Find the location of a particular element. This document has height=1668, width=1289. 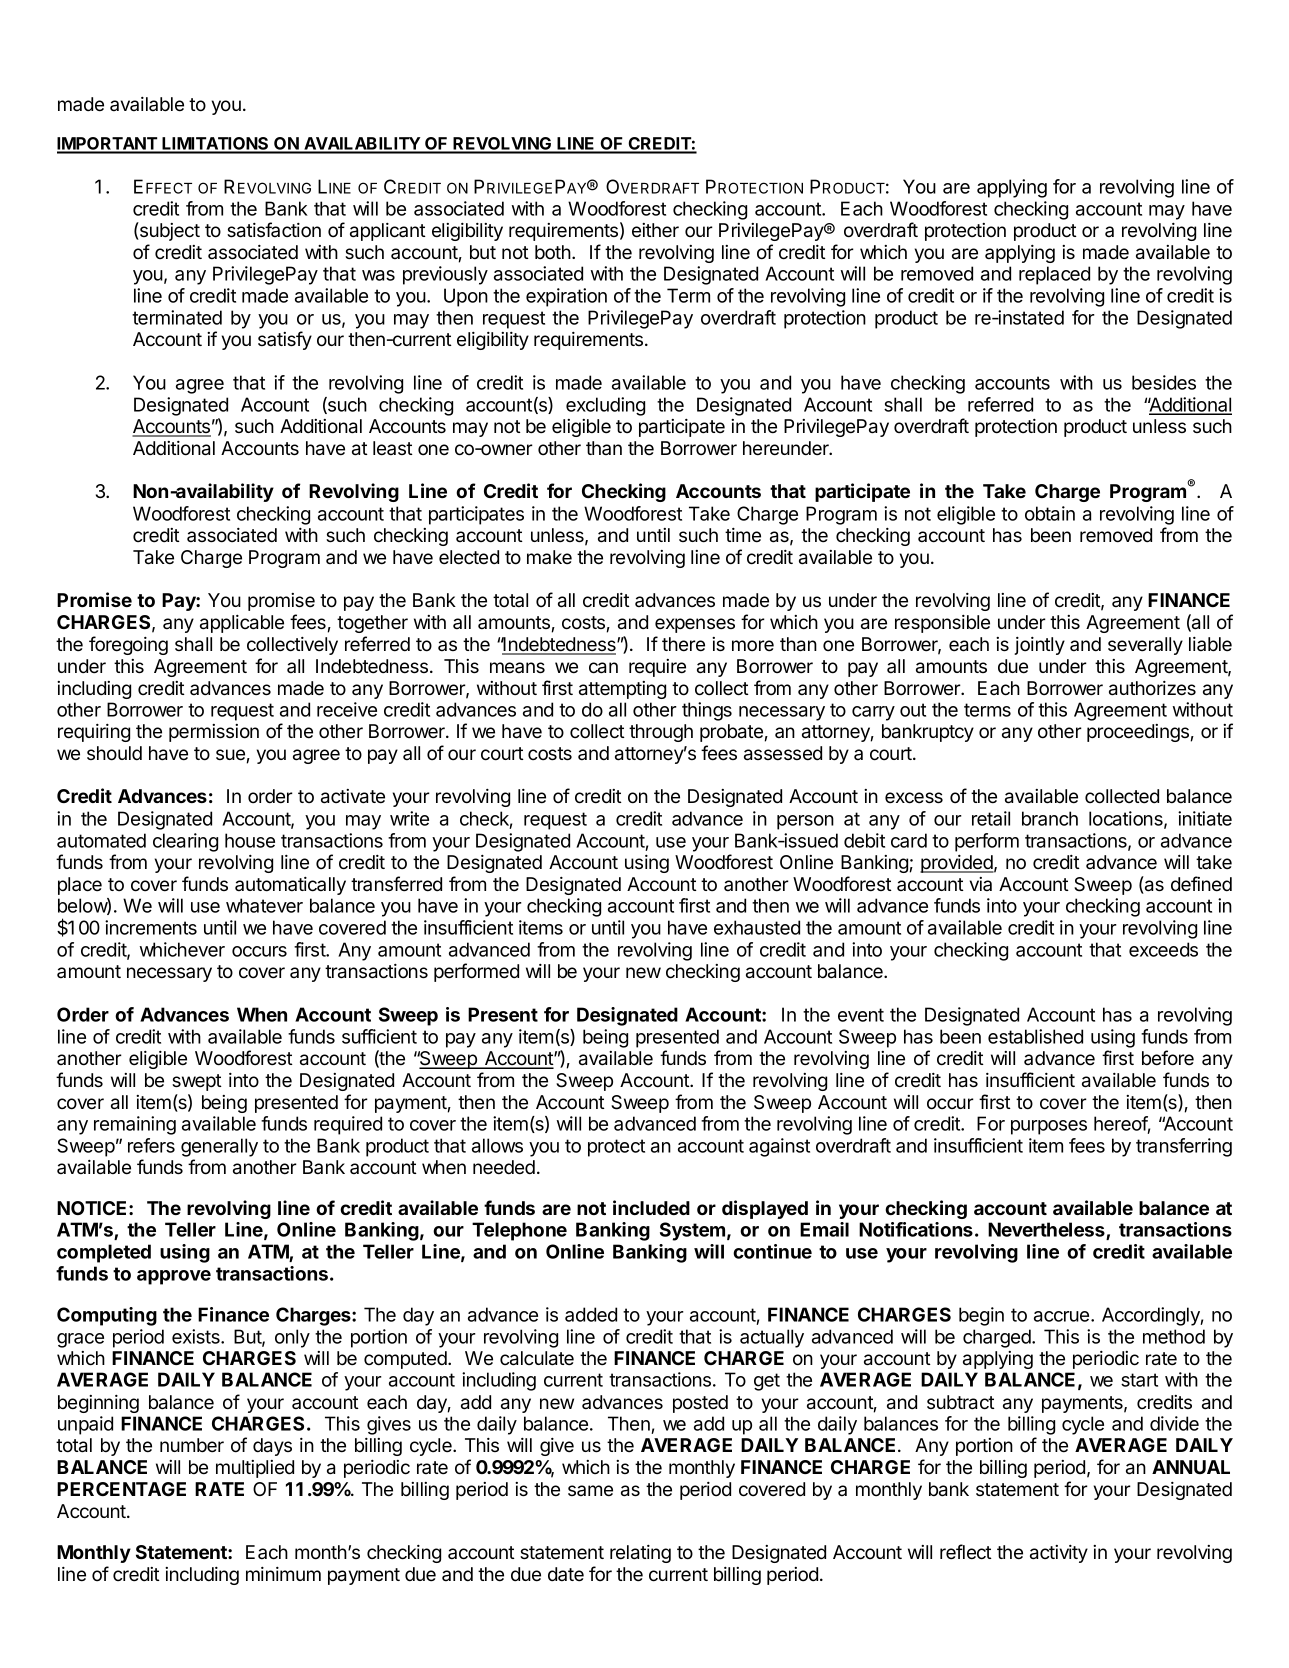

purposes is located at coordinates (1049, 1127).
